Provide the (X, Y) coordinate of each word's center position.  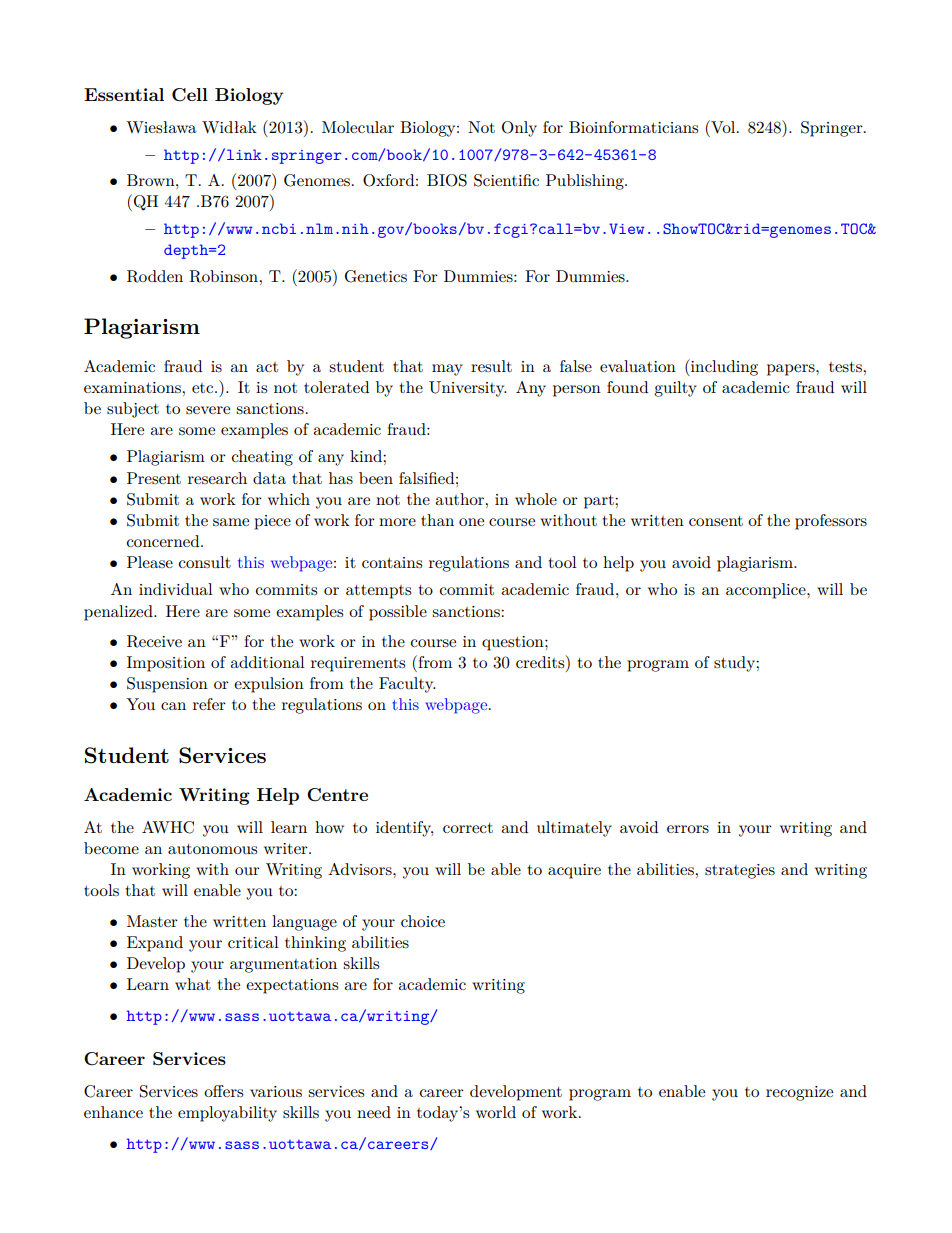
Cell (190, 95)
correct (468, 828)
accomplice (767, 591)
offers (223, 1091)
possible (398, 613)
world (496, 1112)
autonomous (212, 849)
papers (792, 370)
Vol (723, 127)
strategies (740, 871)
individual (176, 589)
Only (519, 129)
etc (204, 388)
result (491, 366)
